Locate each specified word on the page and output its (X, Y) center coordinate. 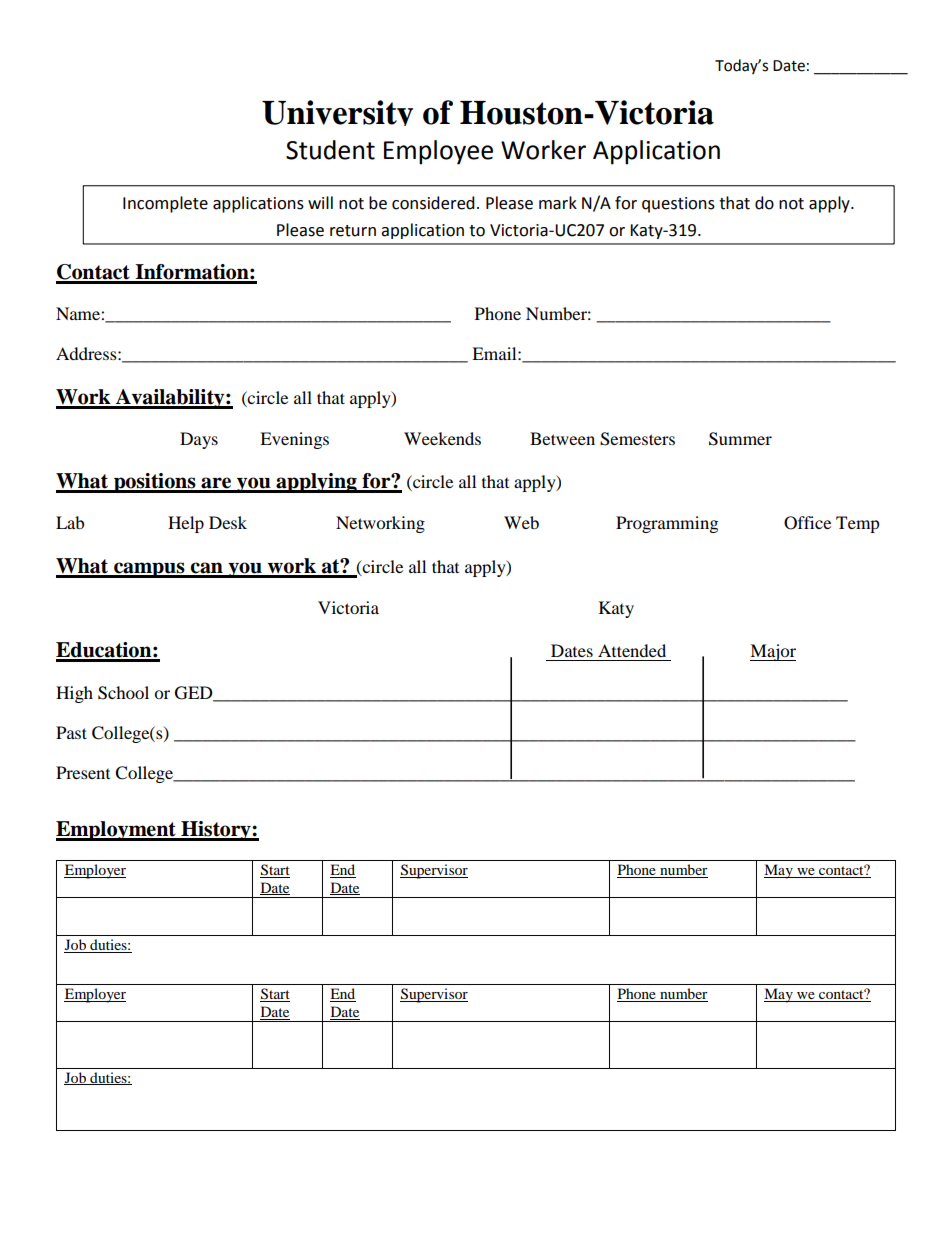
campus (149, 570)
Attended (632, 650)
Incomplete (165, 204)
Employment (117, 831)
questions (678, 205)
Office (807, 523)
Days (199, 440)
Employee (438, 152)
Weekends (442, 438)
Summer (740, 439)
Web (521, 522)
